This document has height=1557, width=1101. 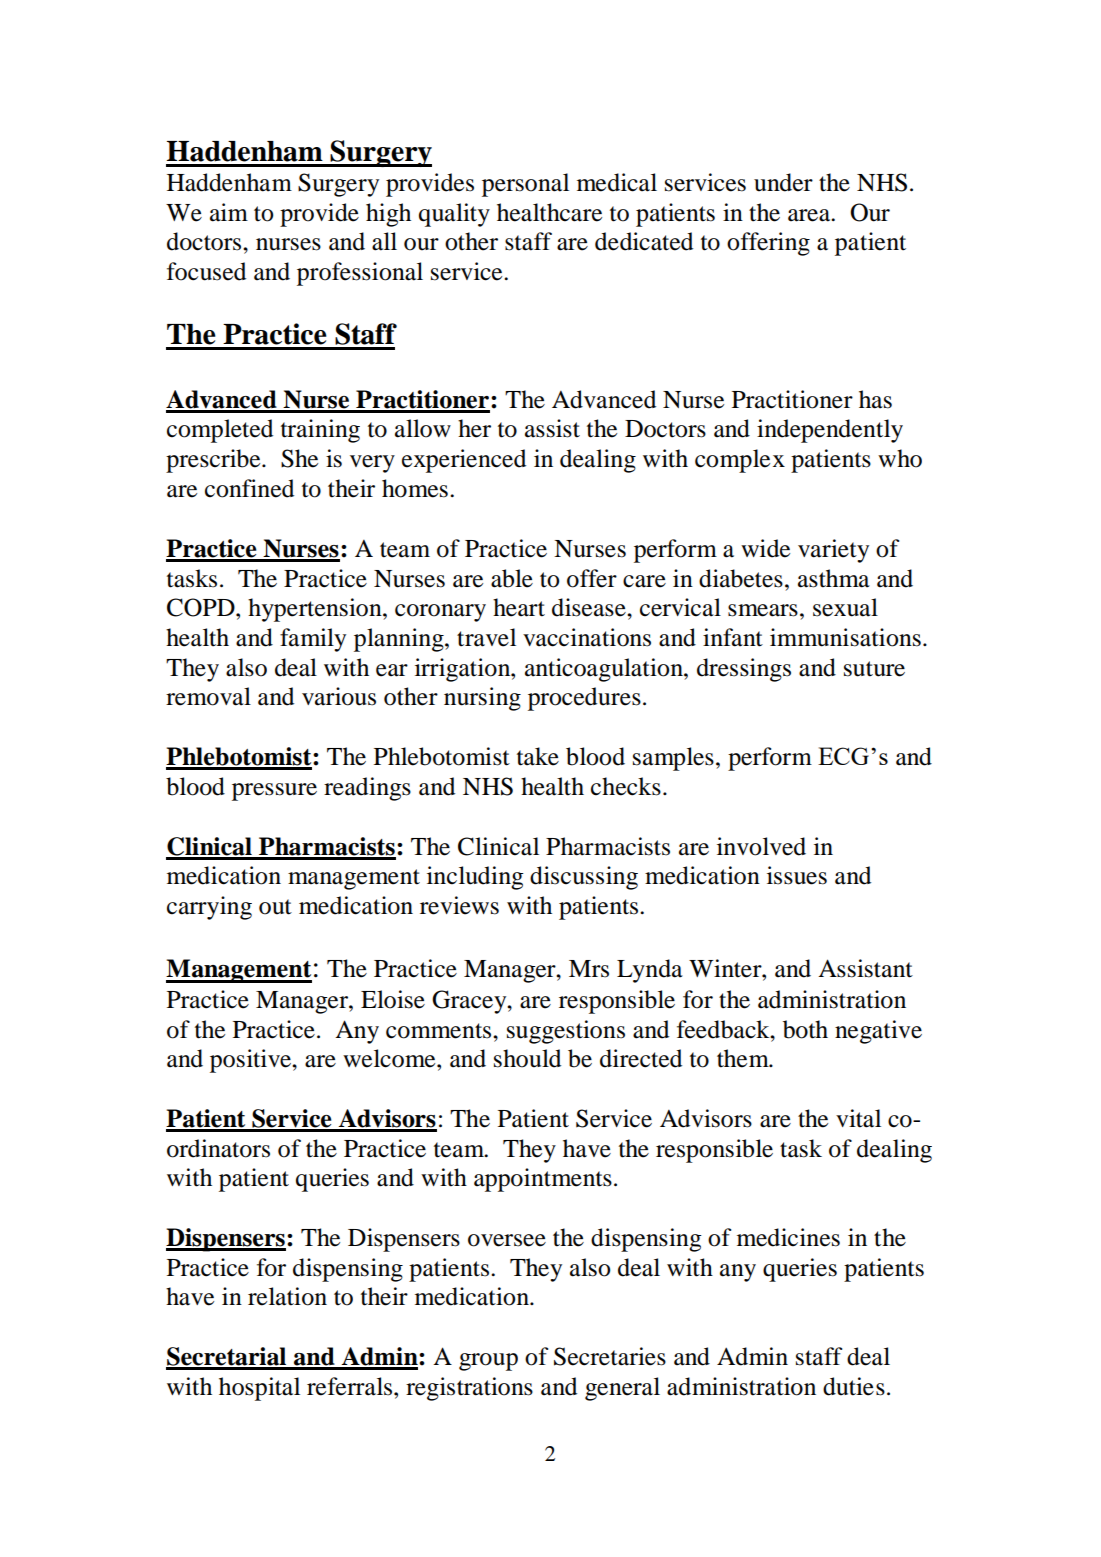 What do you see at coordinates (538, 756) in the document?
I see `take` at bounding box center [538, 756].
